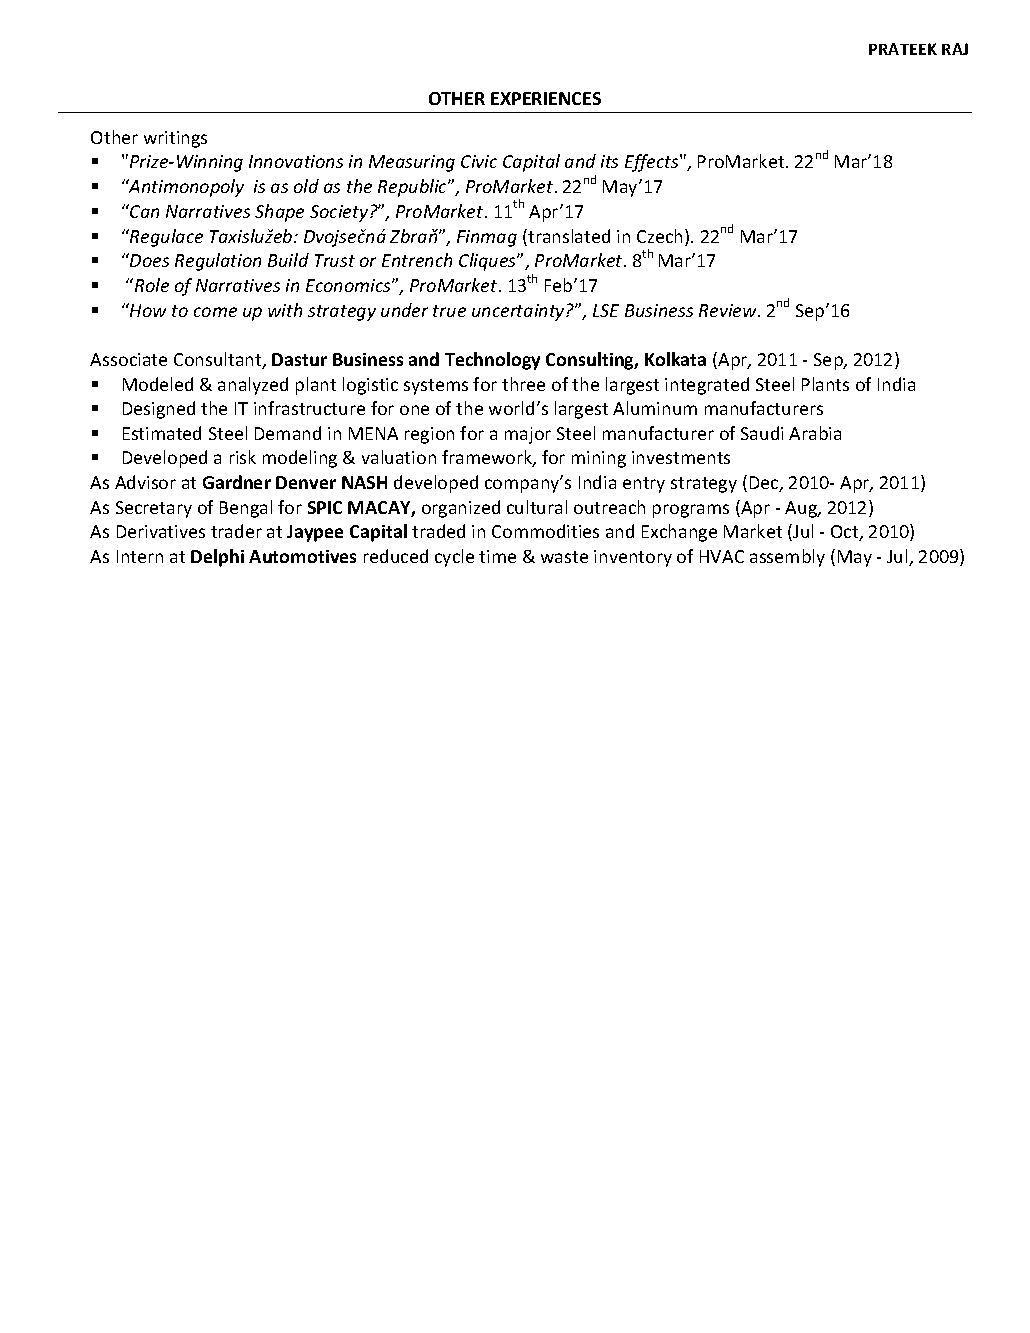 The image size is (1030, 1333). Describe the element at coordinates (815, 433) in the screenshot. I see `Arabia` at that location.
